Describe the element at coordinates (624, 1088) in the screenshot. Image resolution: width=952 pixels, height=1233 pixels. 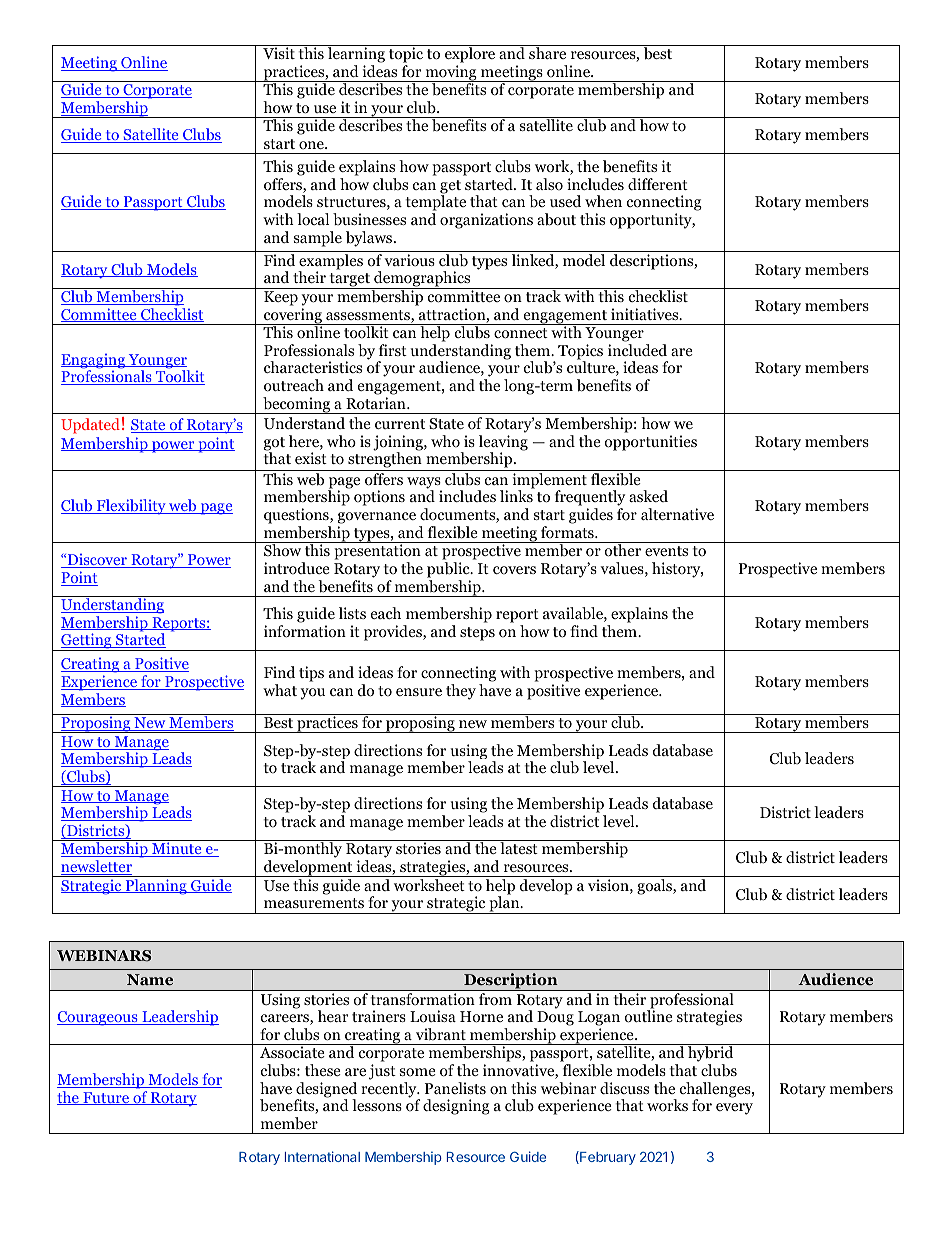
I see `discuss` at that location.
